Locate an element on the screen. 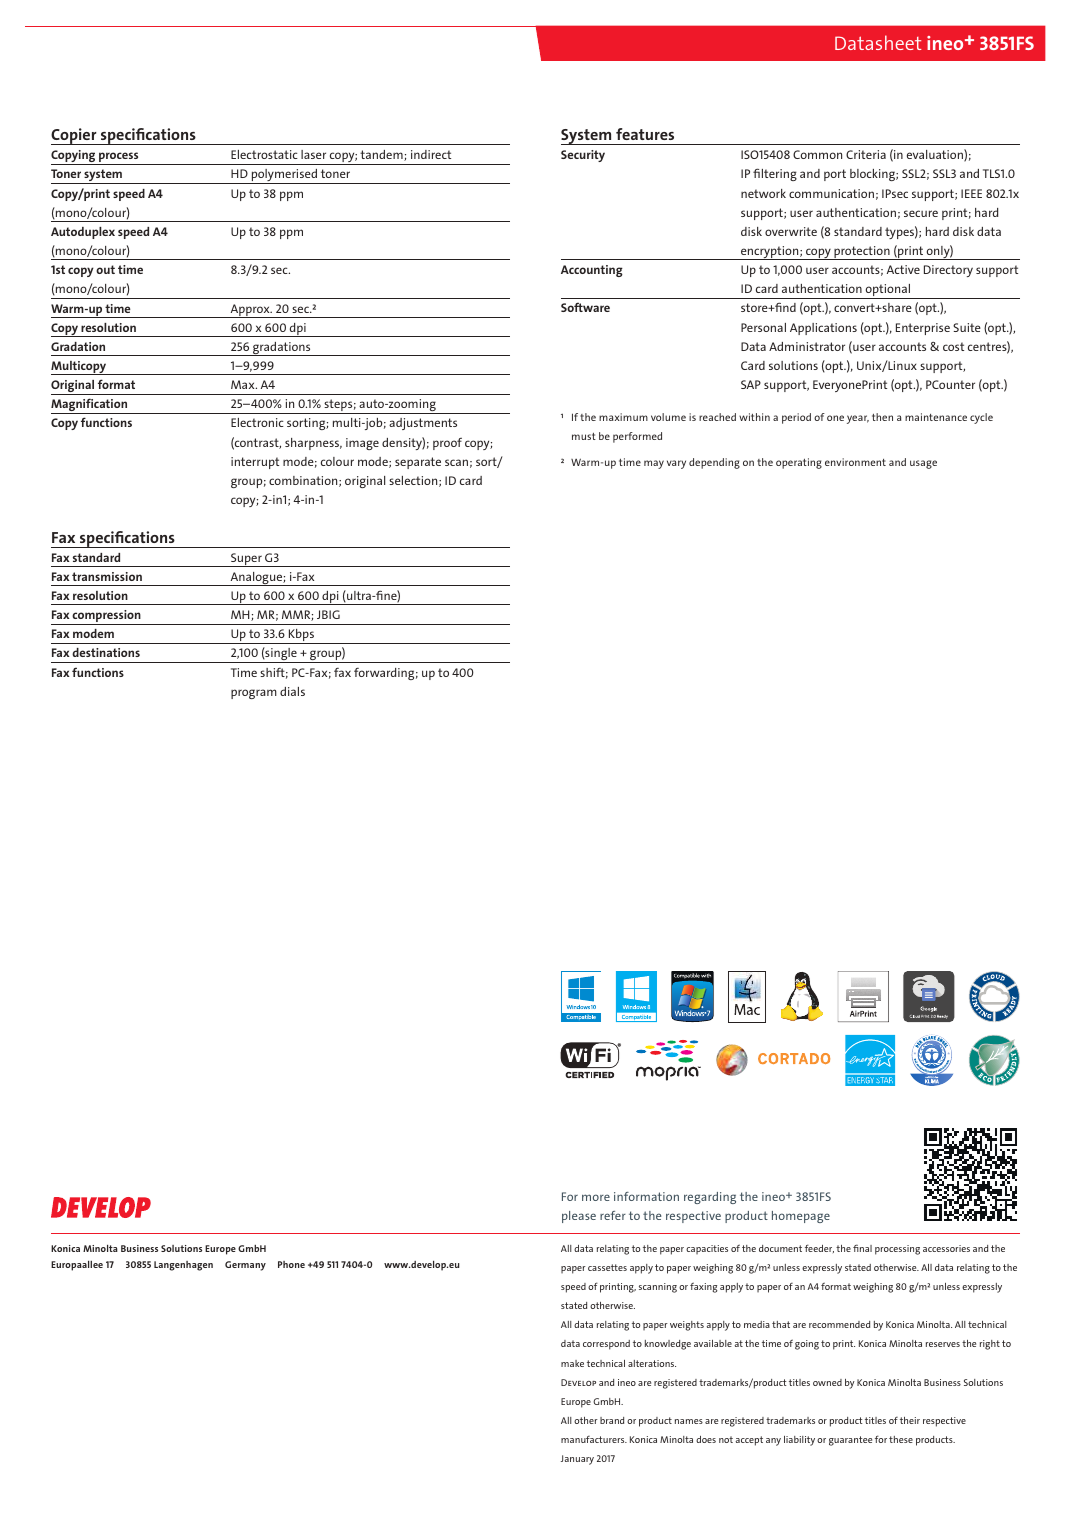 The height and width of the screenshot is (1515, 1071). Security is located at coordinates (583, 156).
